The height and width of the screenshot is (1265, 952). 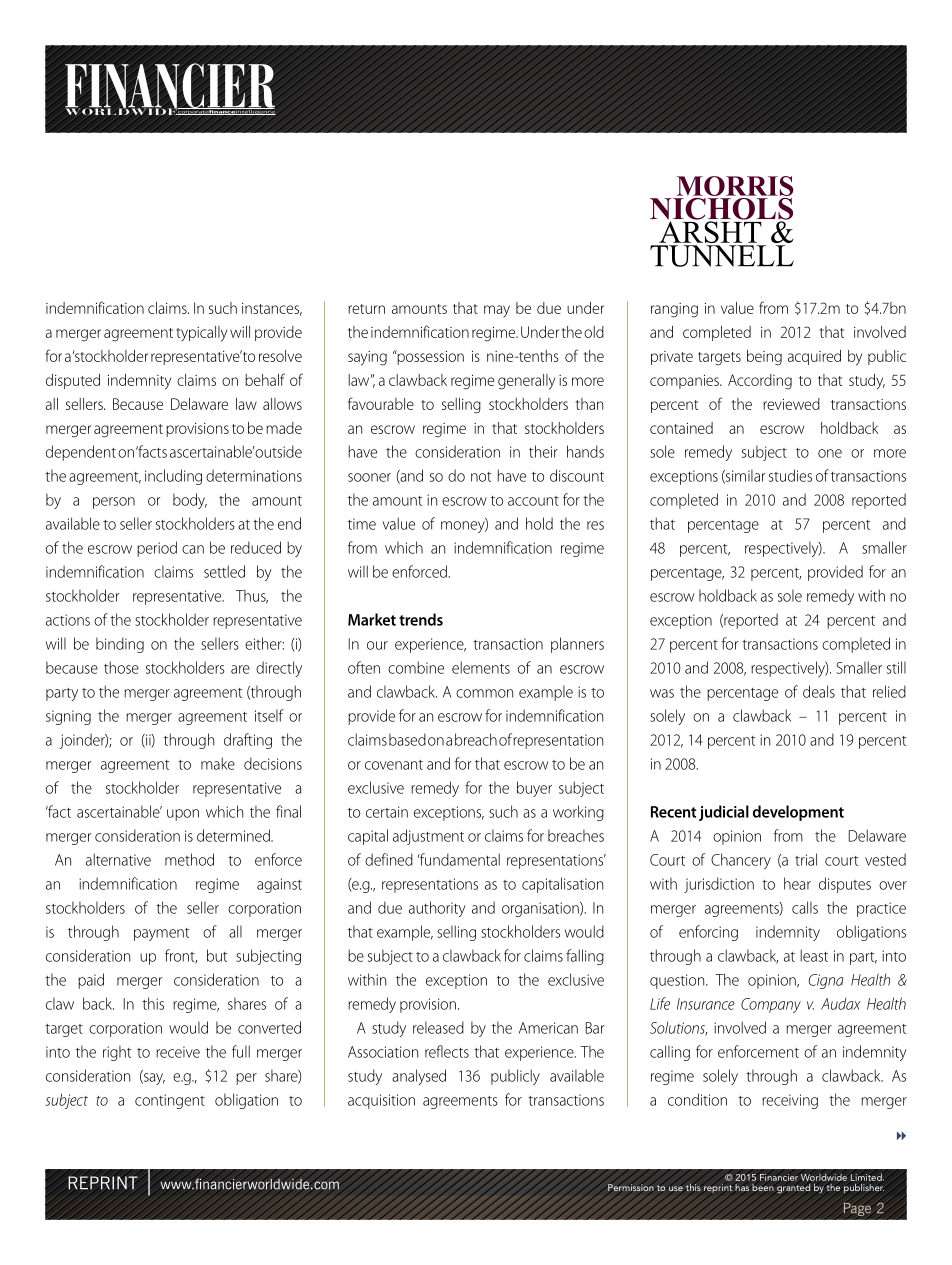 I want to click on studies, so click(x=790, y=475).
